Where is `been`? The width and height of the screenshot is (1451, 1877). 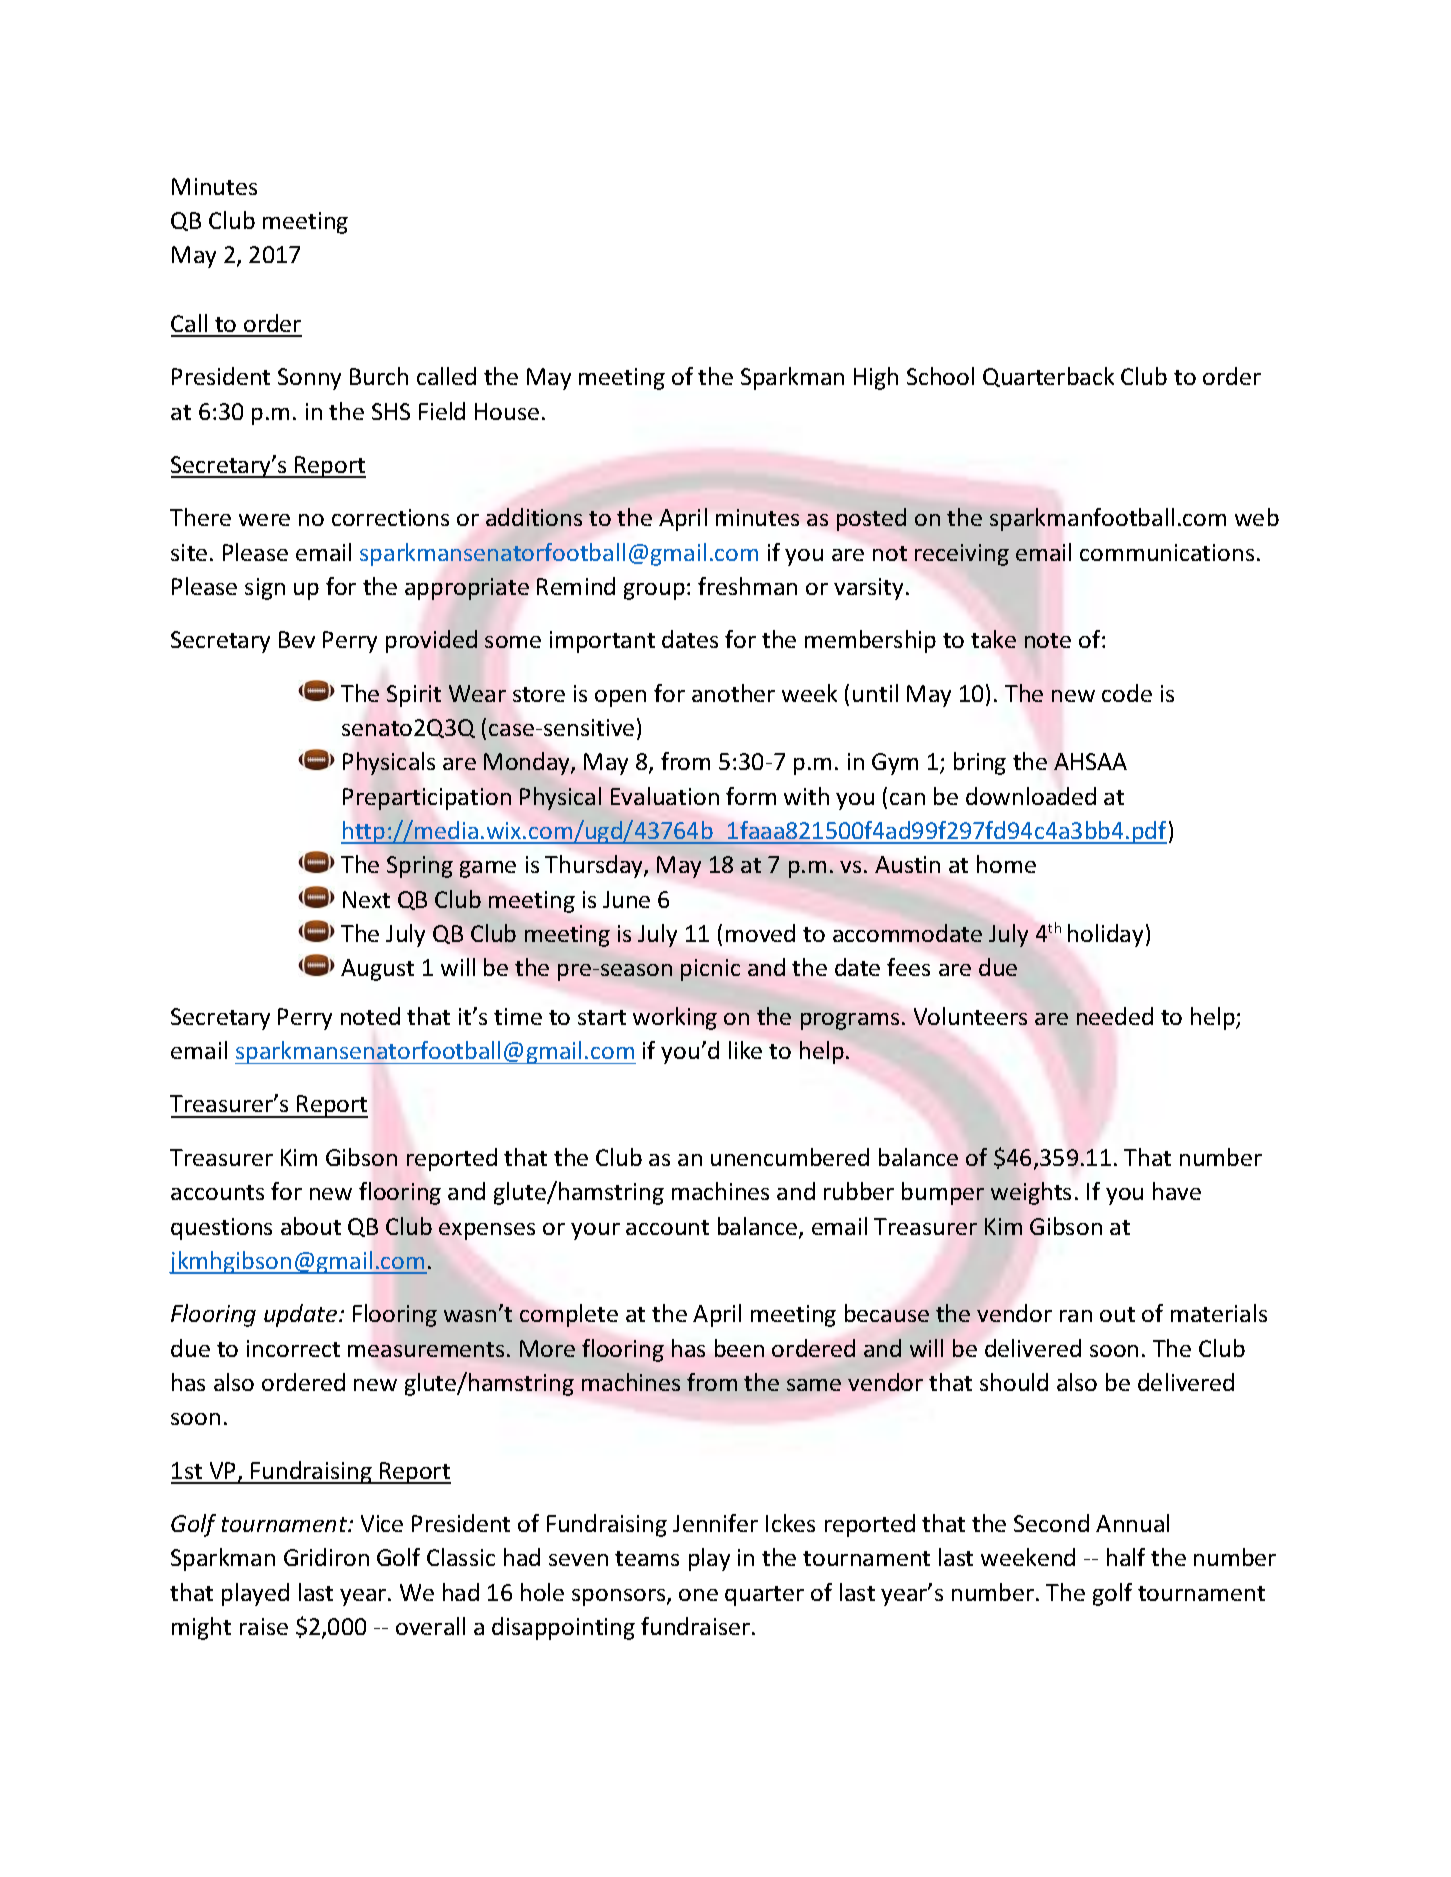 been is located at coordinates (739, 1348).
